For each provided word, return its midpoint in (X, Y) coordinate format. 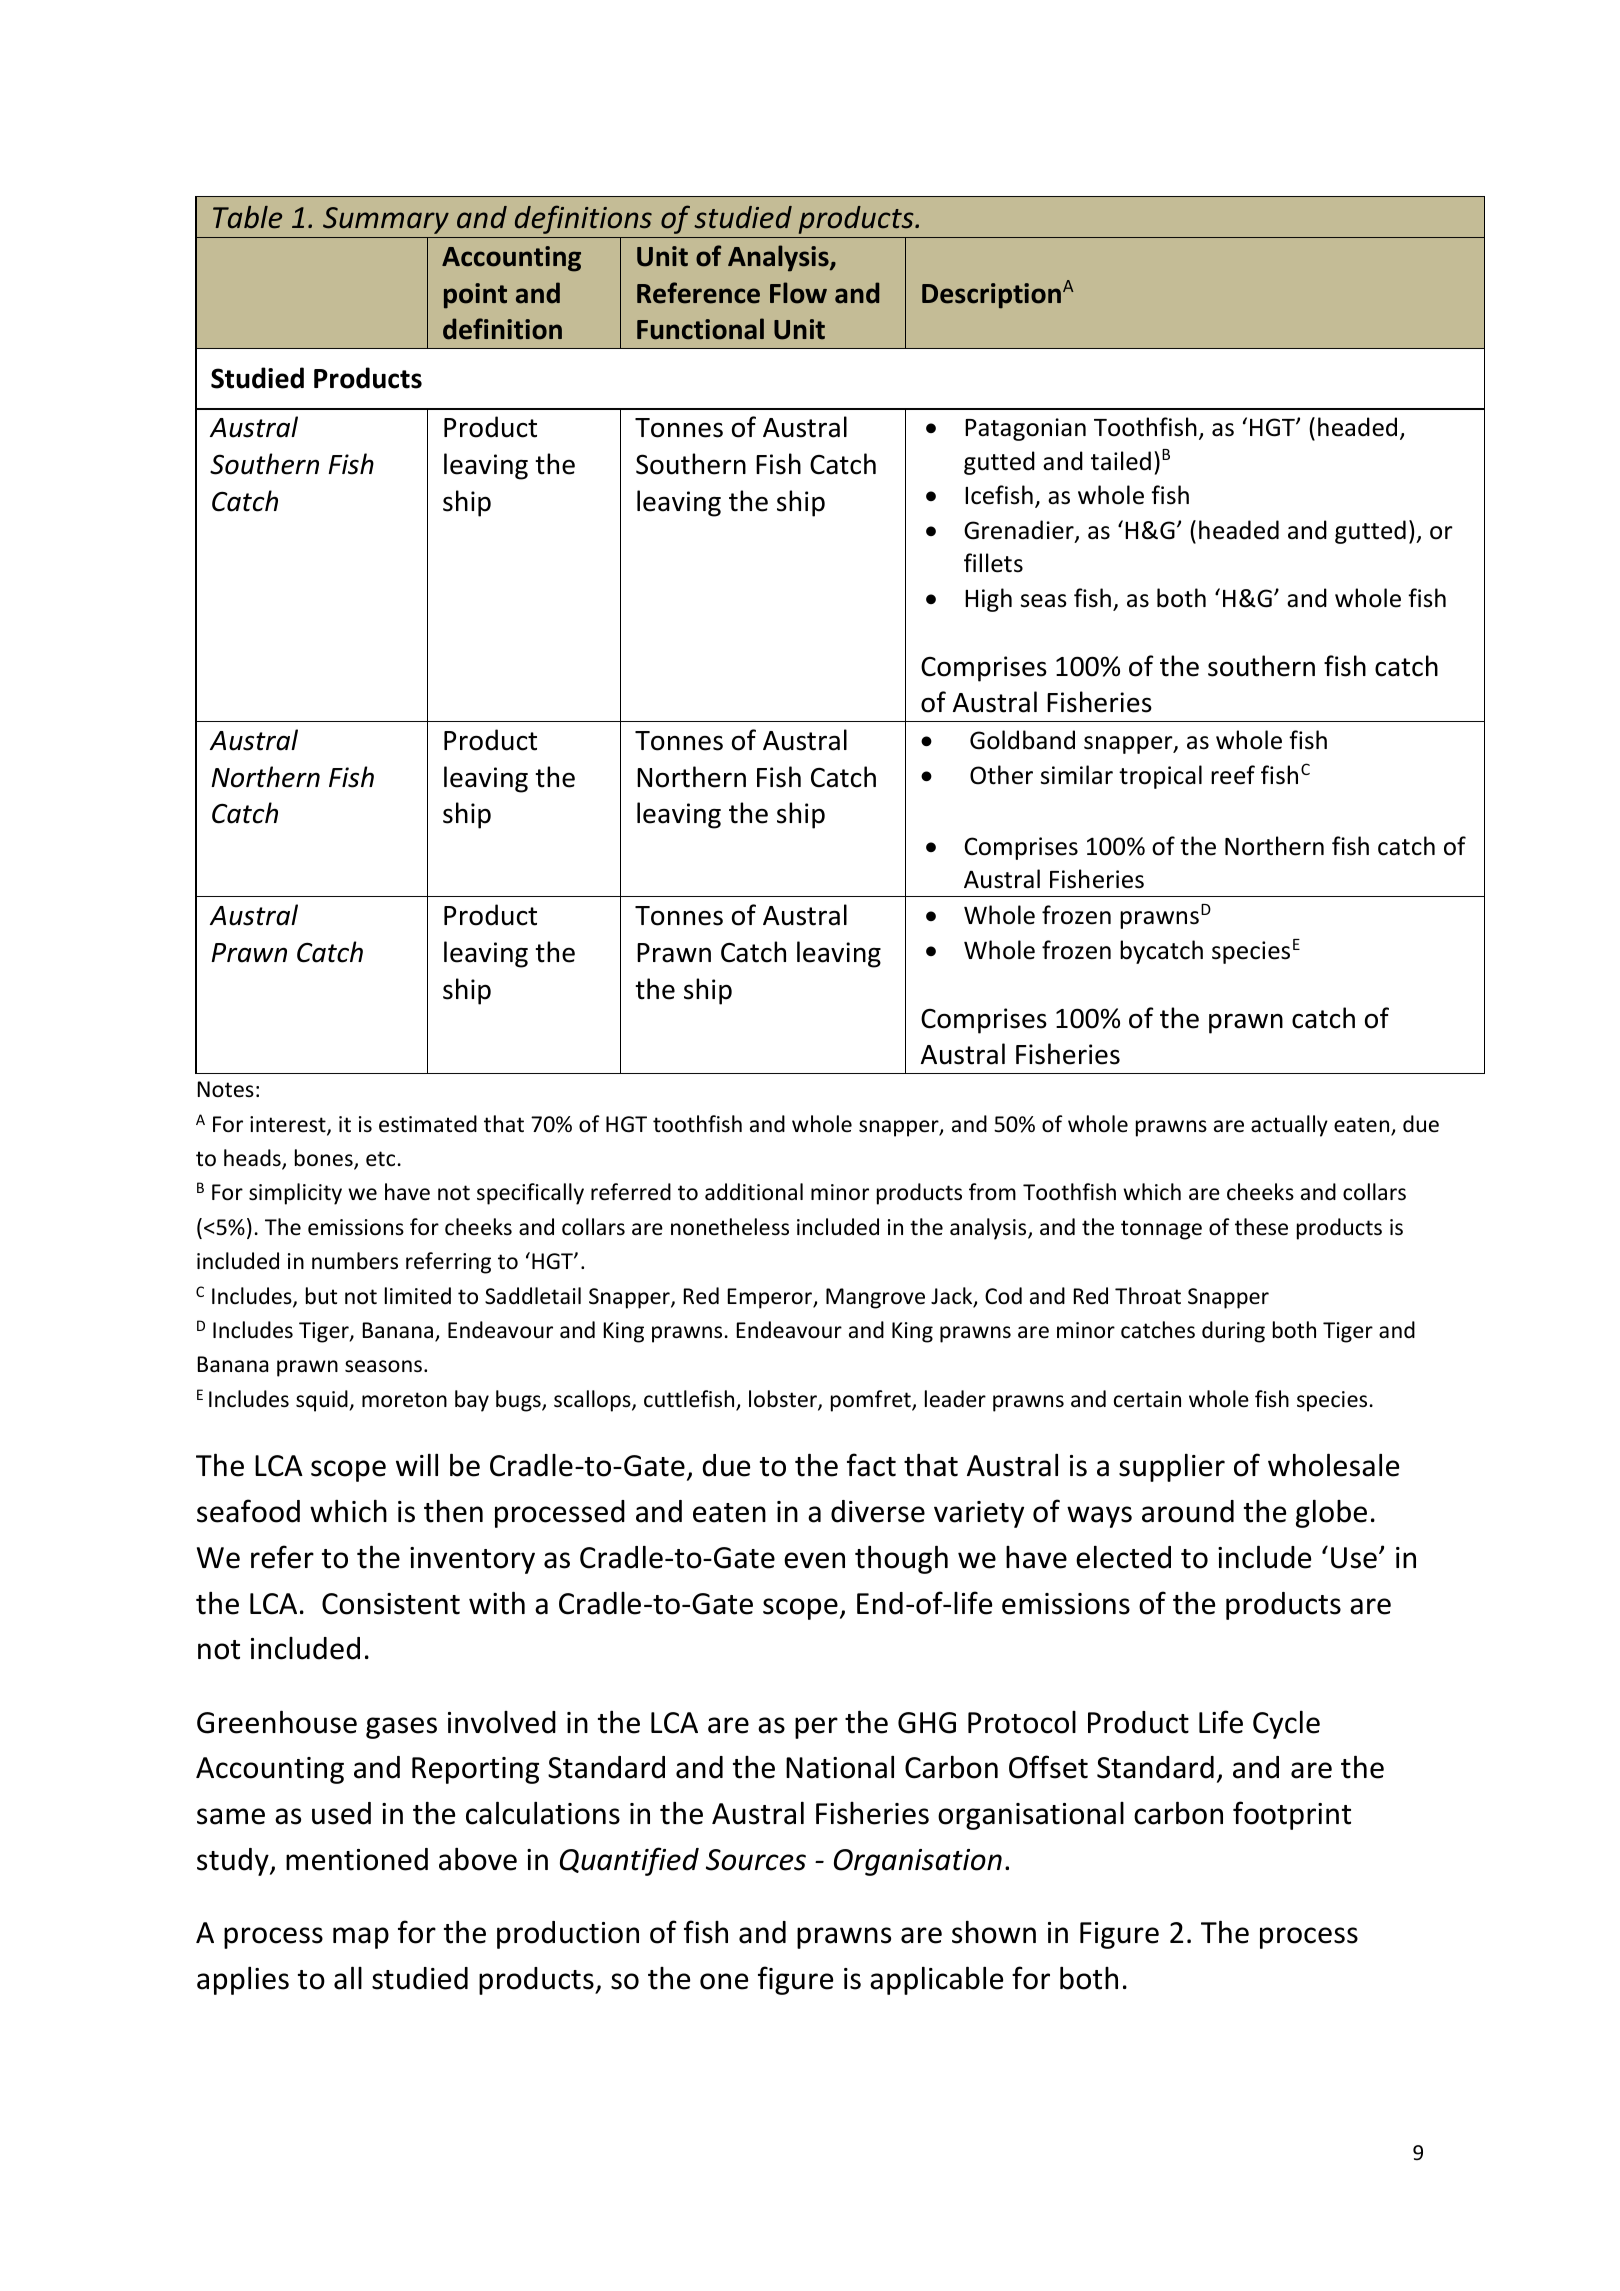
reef (1233, 775)
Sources (756, 1860)
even (814, 1560)
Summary (386, 220)
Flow (798, 293)
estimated (428, 1124)
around (1188, 1511)
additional (754, 1192)
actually (1289, 1126)
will (417, 1464)
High (988, 600)
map (361, 1938)
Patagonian (1025, 429)
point (475, 296)
